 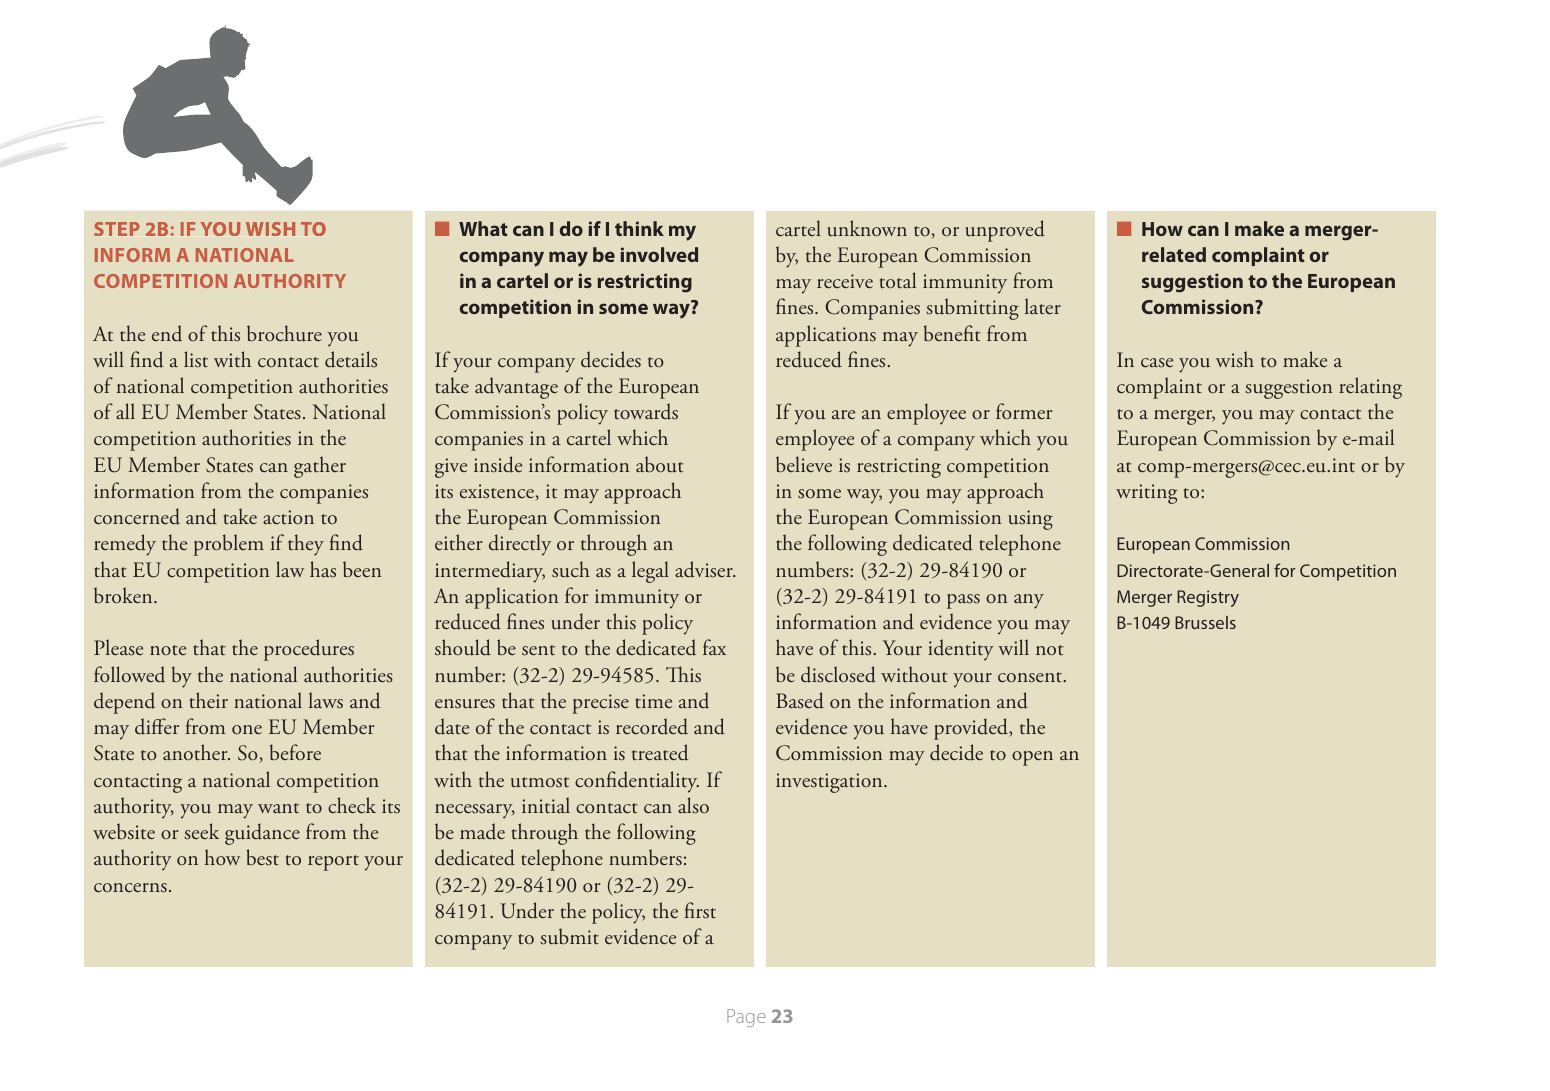 What do you see at coordinates (288, 517) in the screenshot?
I see `action` at bounding box center [288, 517].
